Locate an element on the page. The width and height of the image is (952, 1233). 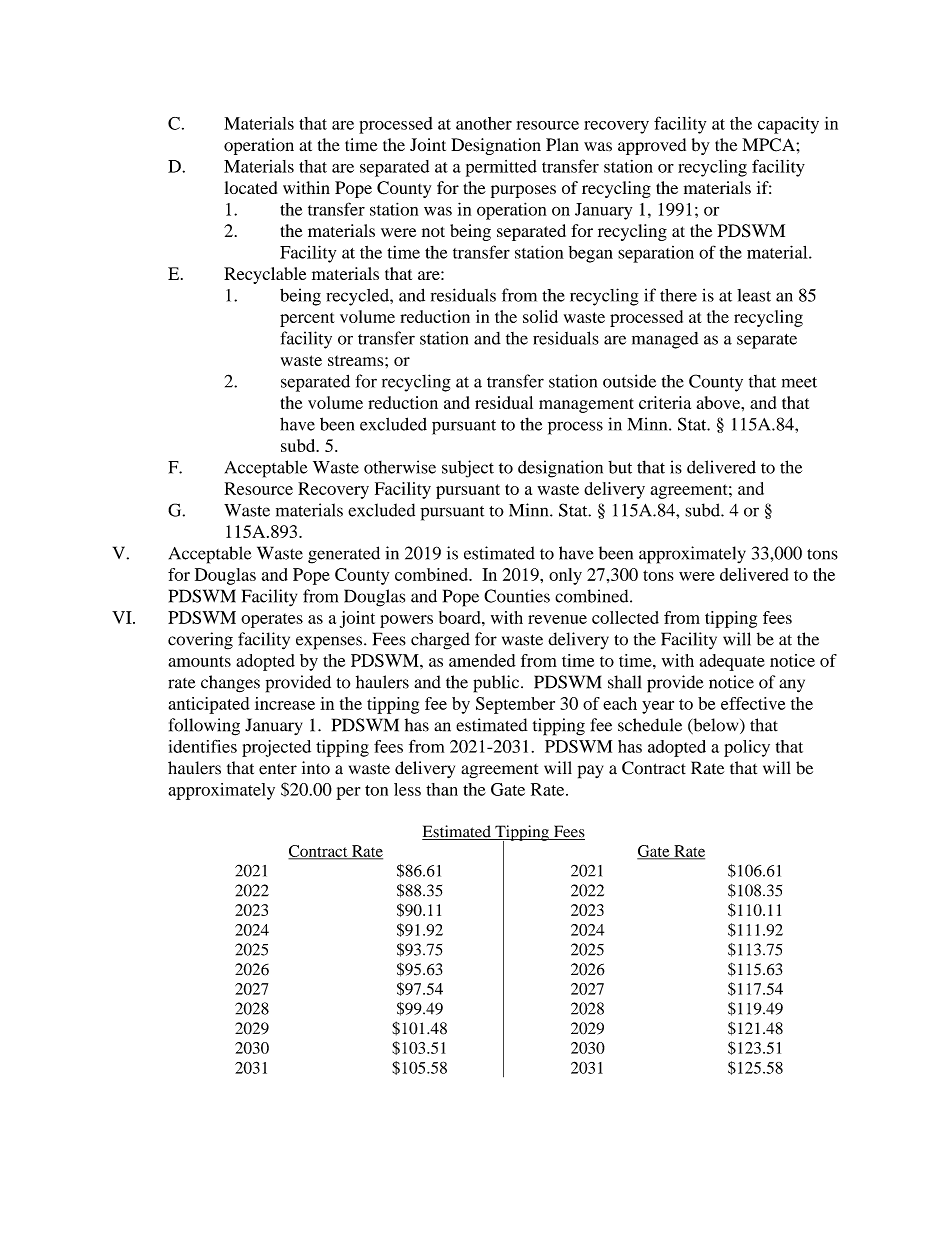
policy is located at coordinates (747, 748).
